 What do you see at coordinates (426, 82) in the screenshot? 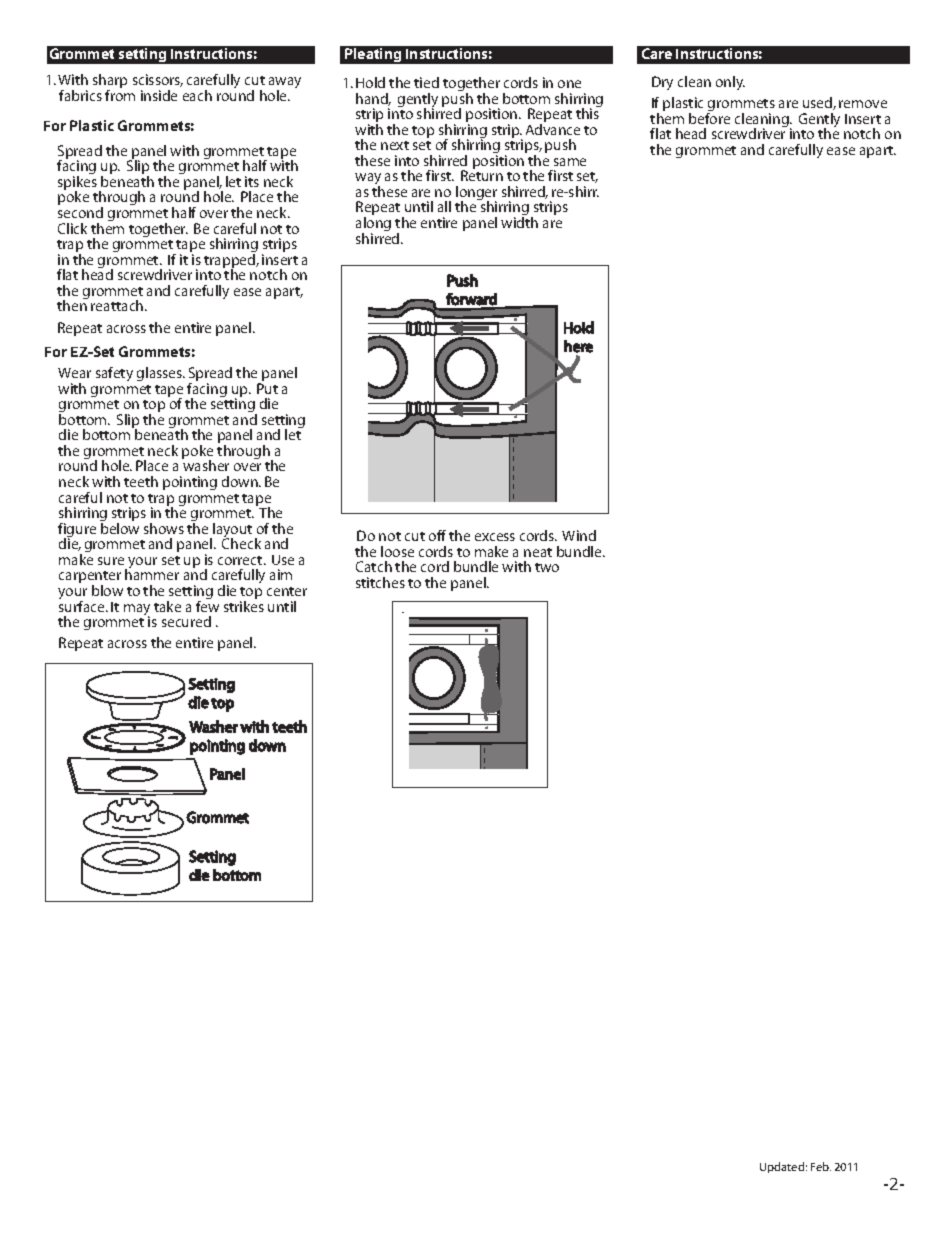
I see `tied` at bounding box center [426, 82].
